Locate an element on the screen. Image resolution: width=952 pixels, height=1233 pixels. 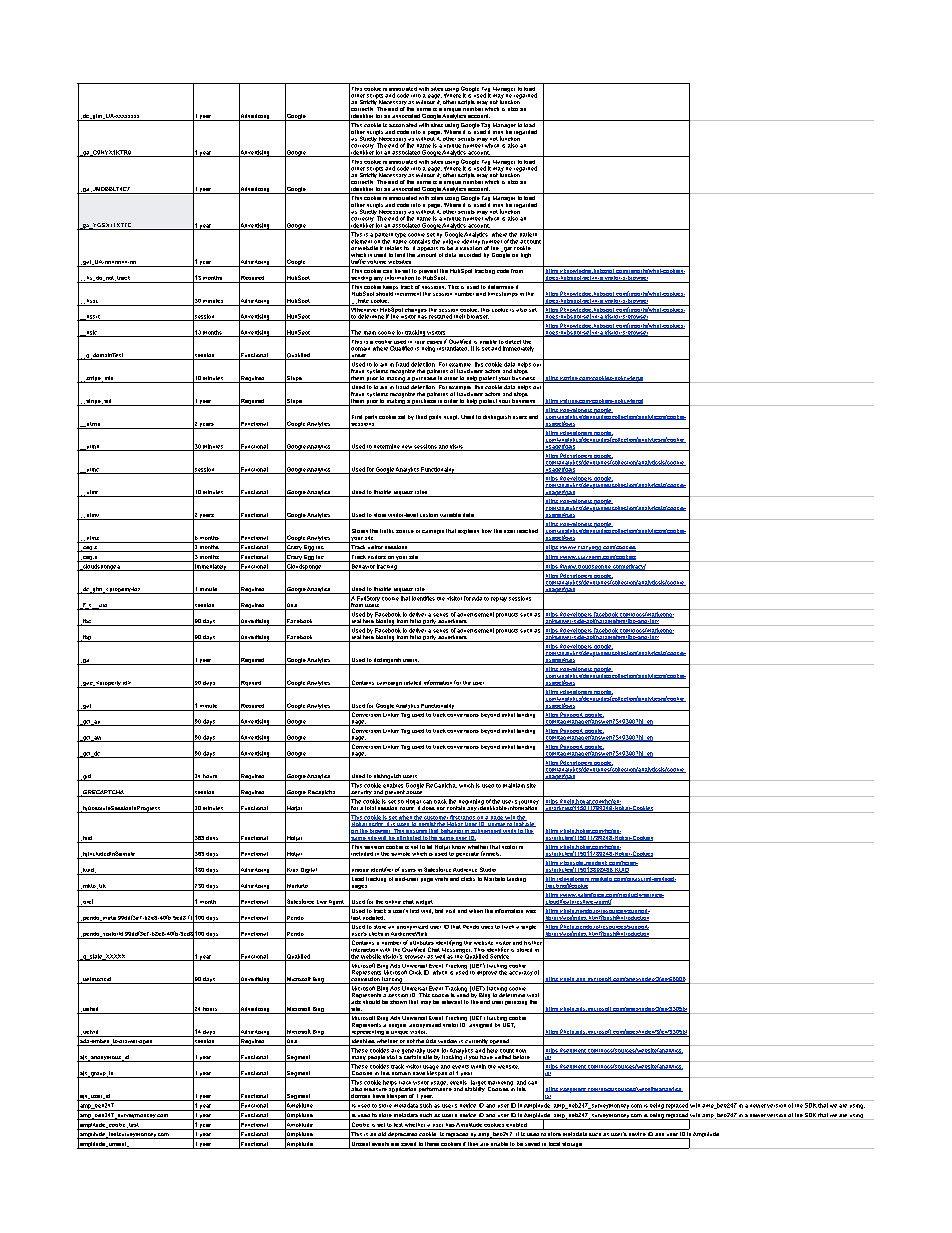
storage is located at coordinates (572, 1145).
